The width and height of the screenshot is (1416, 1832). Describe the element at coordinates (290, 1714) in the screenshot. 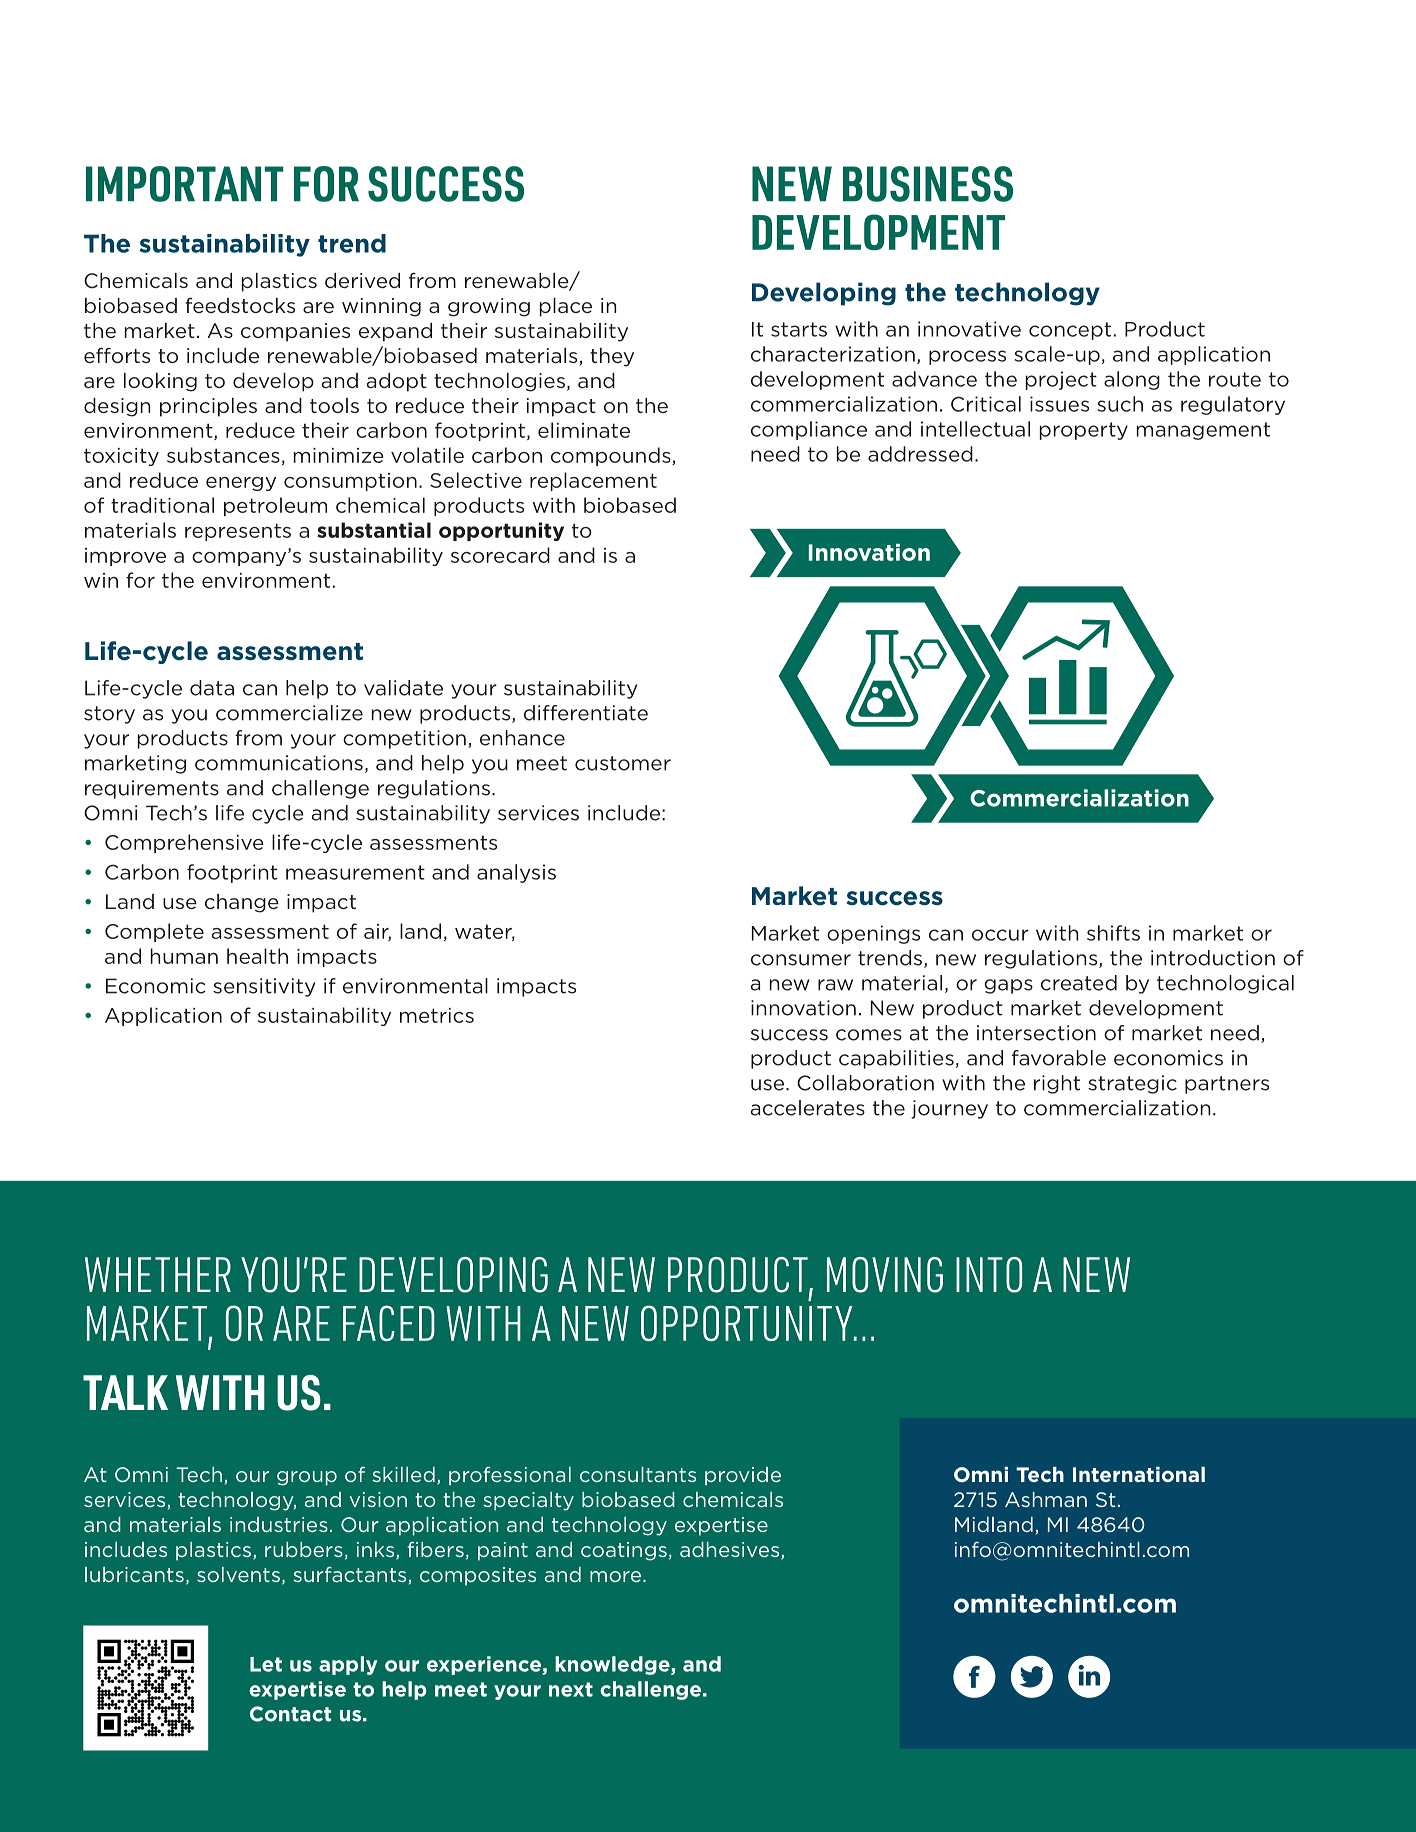

I see `Contact` at that location.
